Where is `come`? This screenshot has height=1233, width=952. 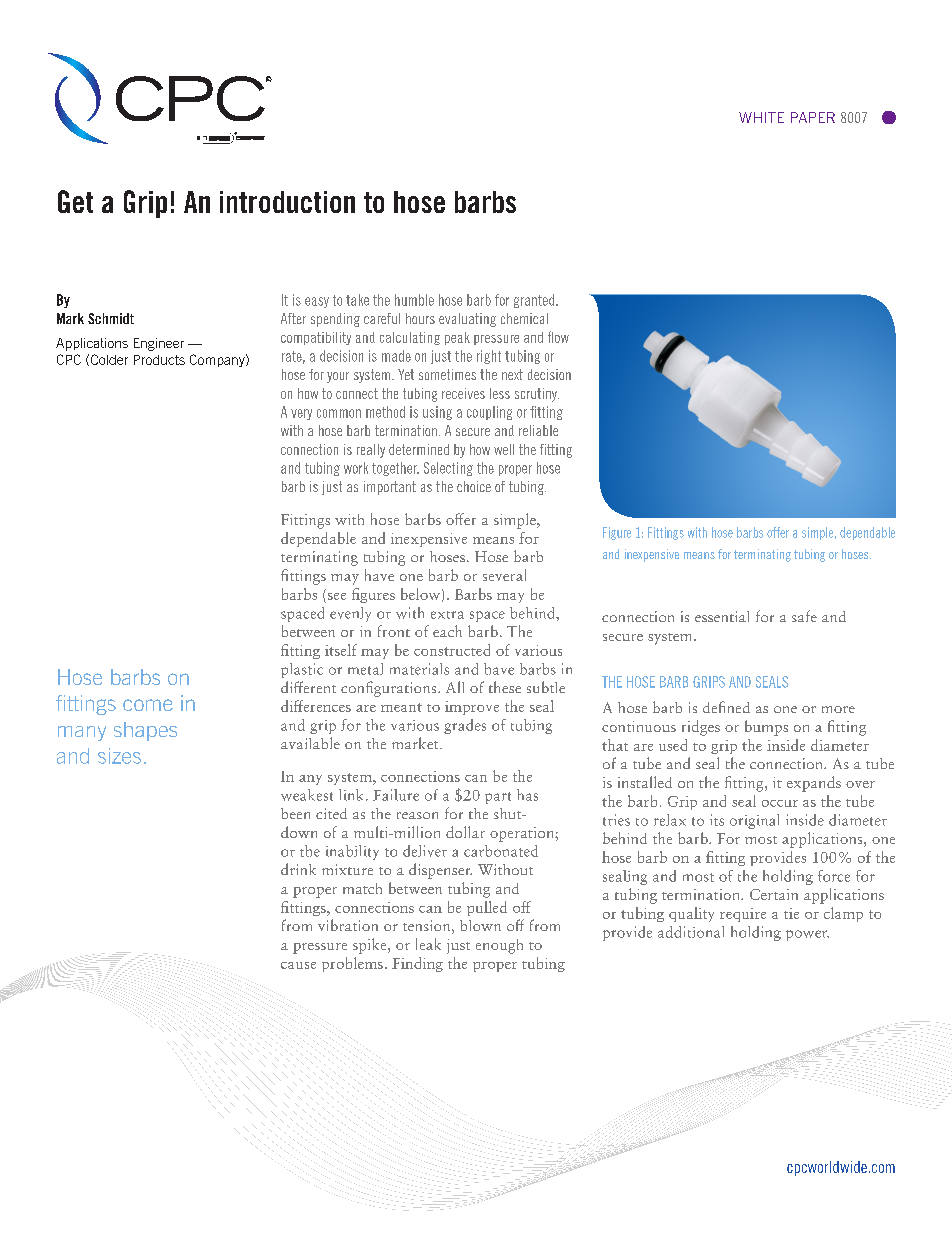
come is located at coordinates (148, 705).
